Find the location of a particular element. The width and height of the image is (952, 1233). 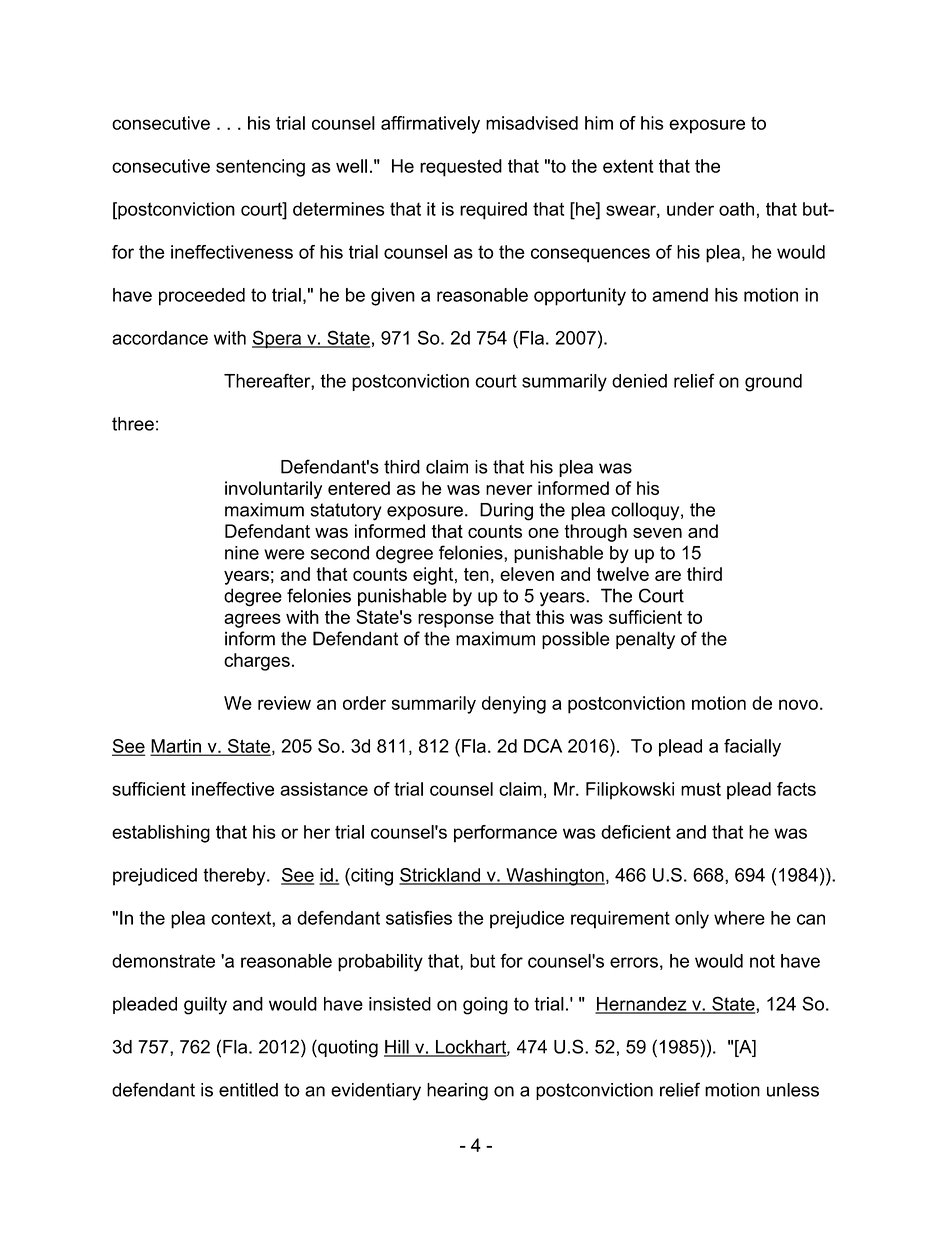

entitled is located at coordinates (248, 1090).
